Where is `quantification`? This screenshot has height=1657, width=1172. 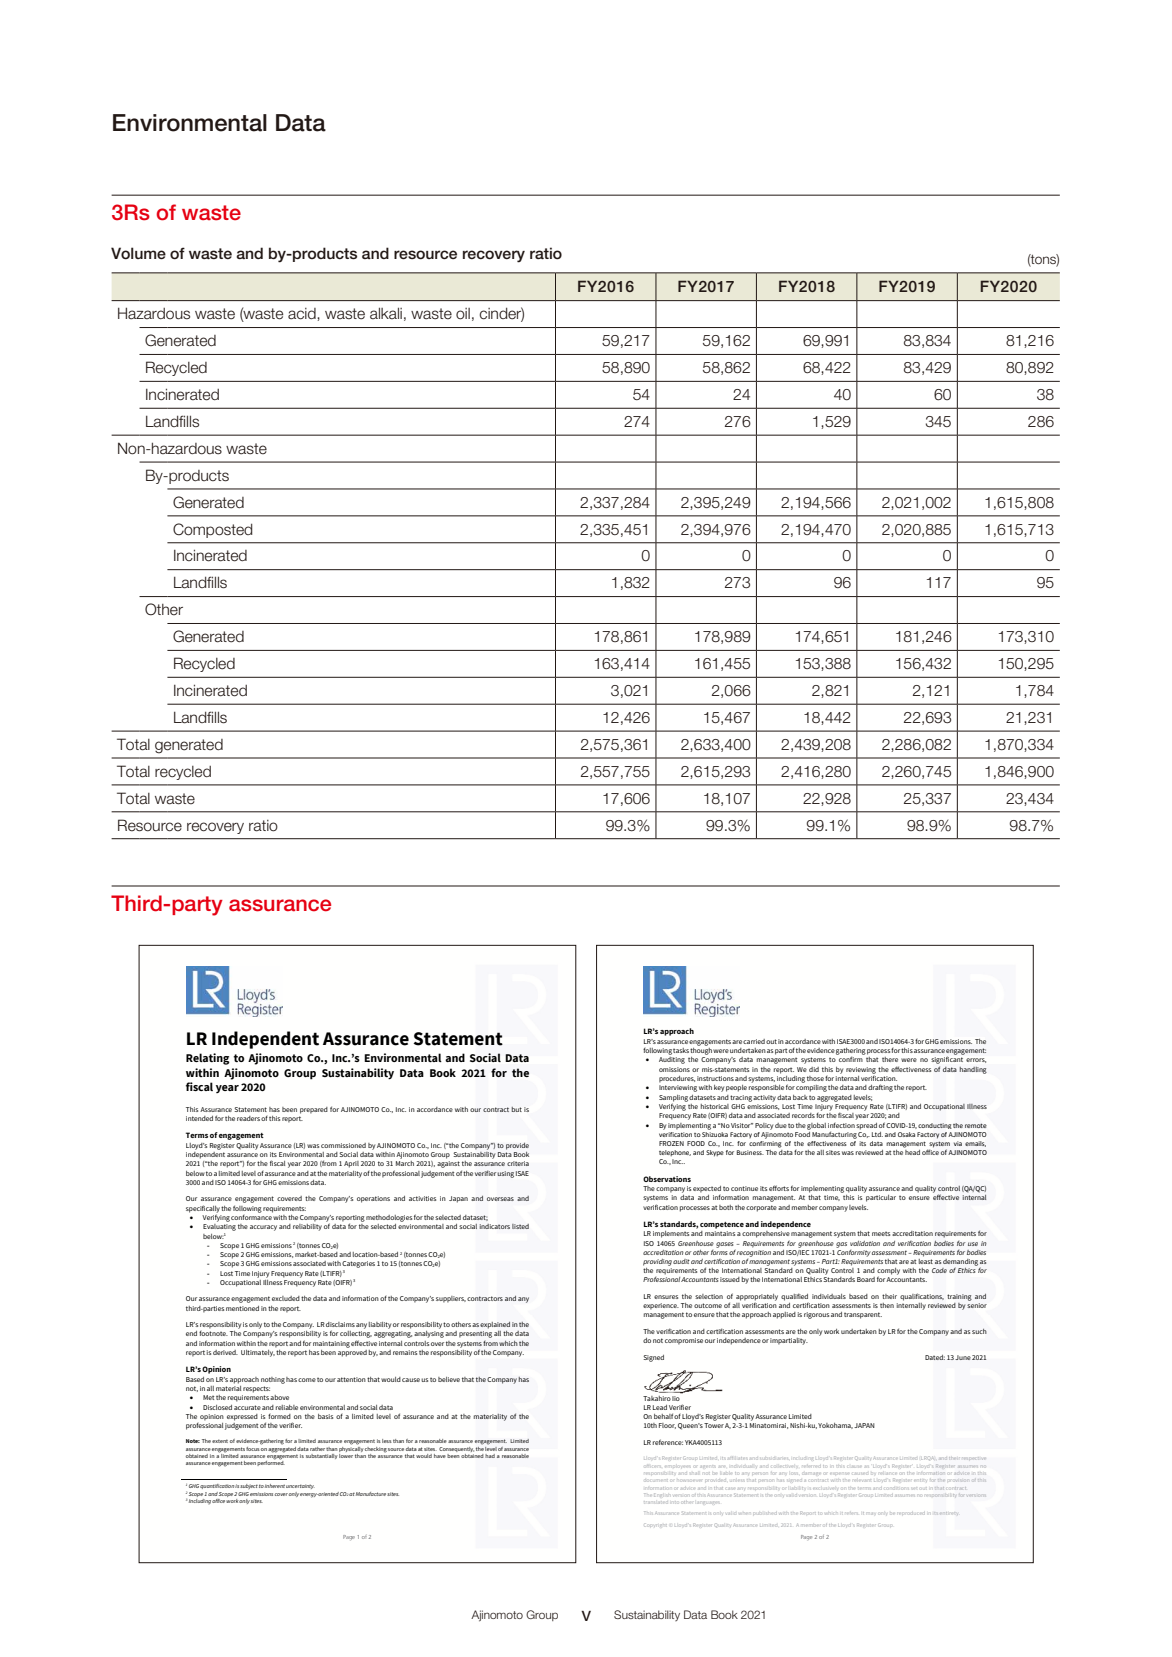 quantification is located at coordinates (217, 1486).
